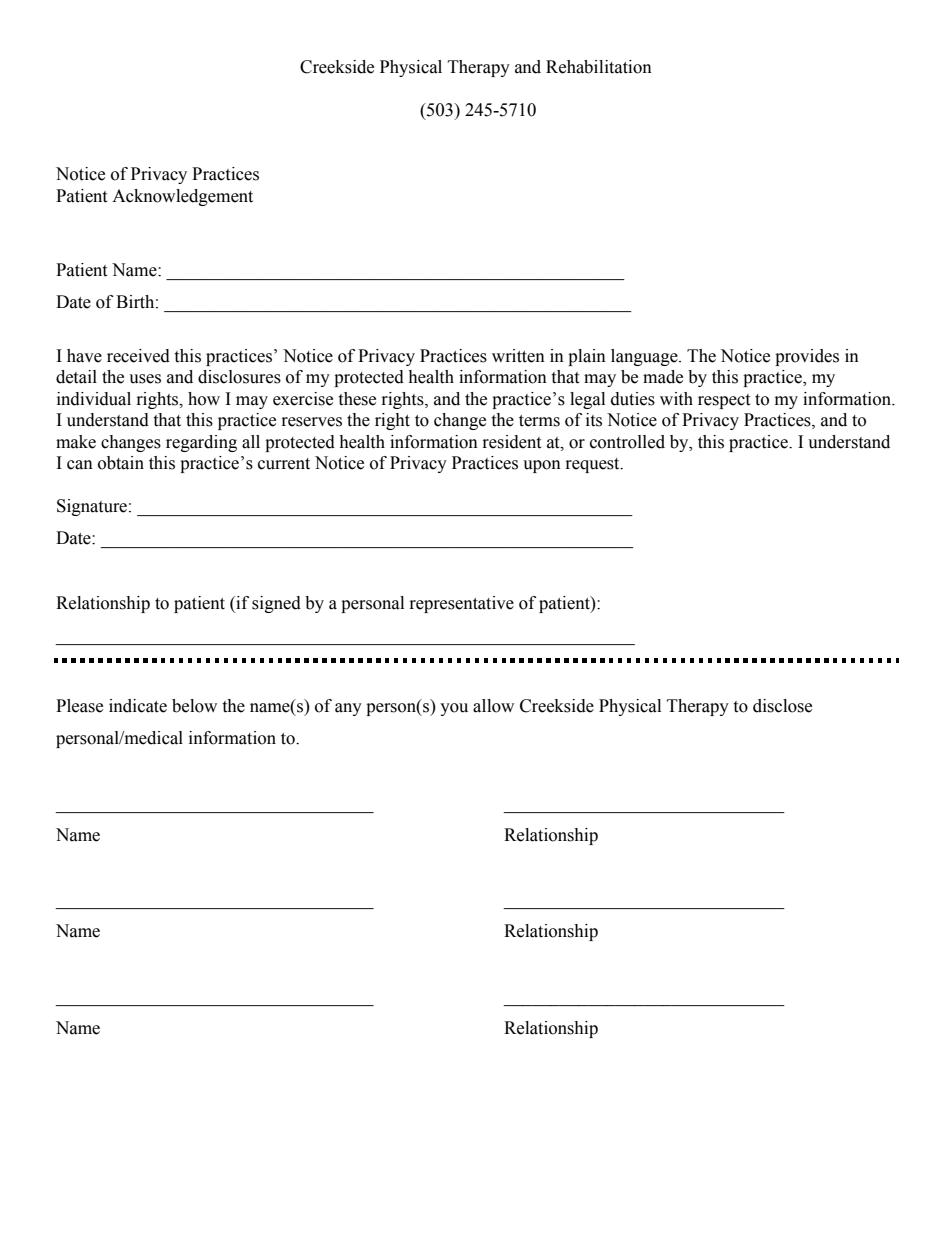  What do you see at coordinates (594, 465) in the image?
I see `request` at bounding box center [594, 465].
